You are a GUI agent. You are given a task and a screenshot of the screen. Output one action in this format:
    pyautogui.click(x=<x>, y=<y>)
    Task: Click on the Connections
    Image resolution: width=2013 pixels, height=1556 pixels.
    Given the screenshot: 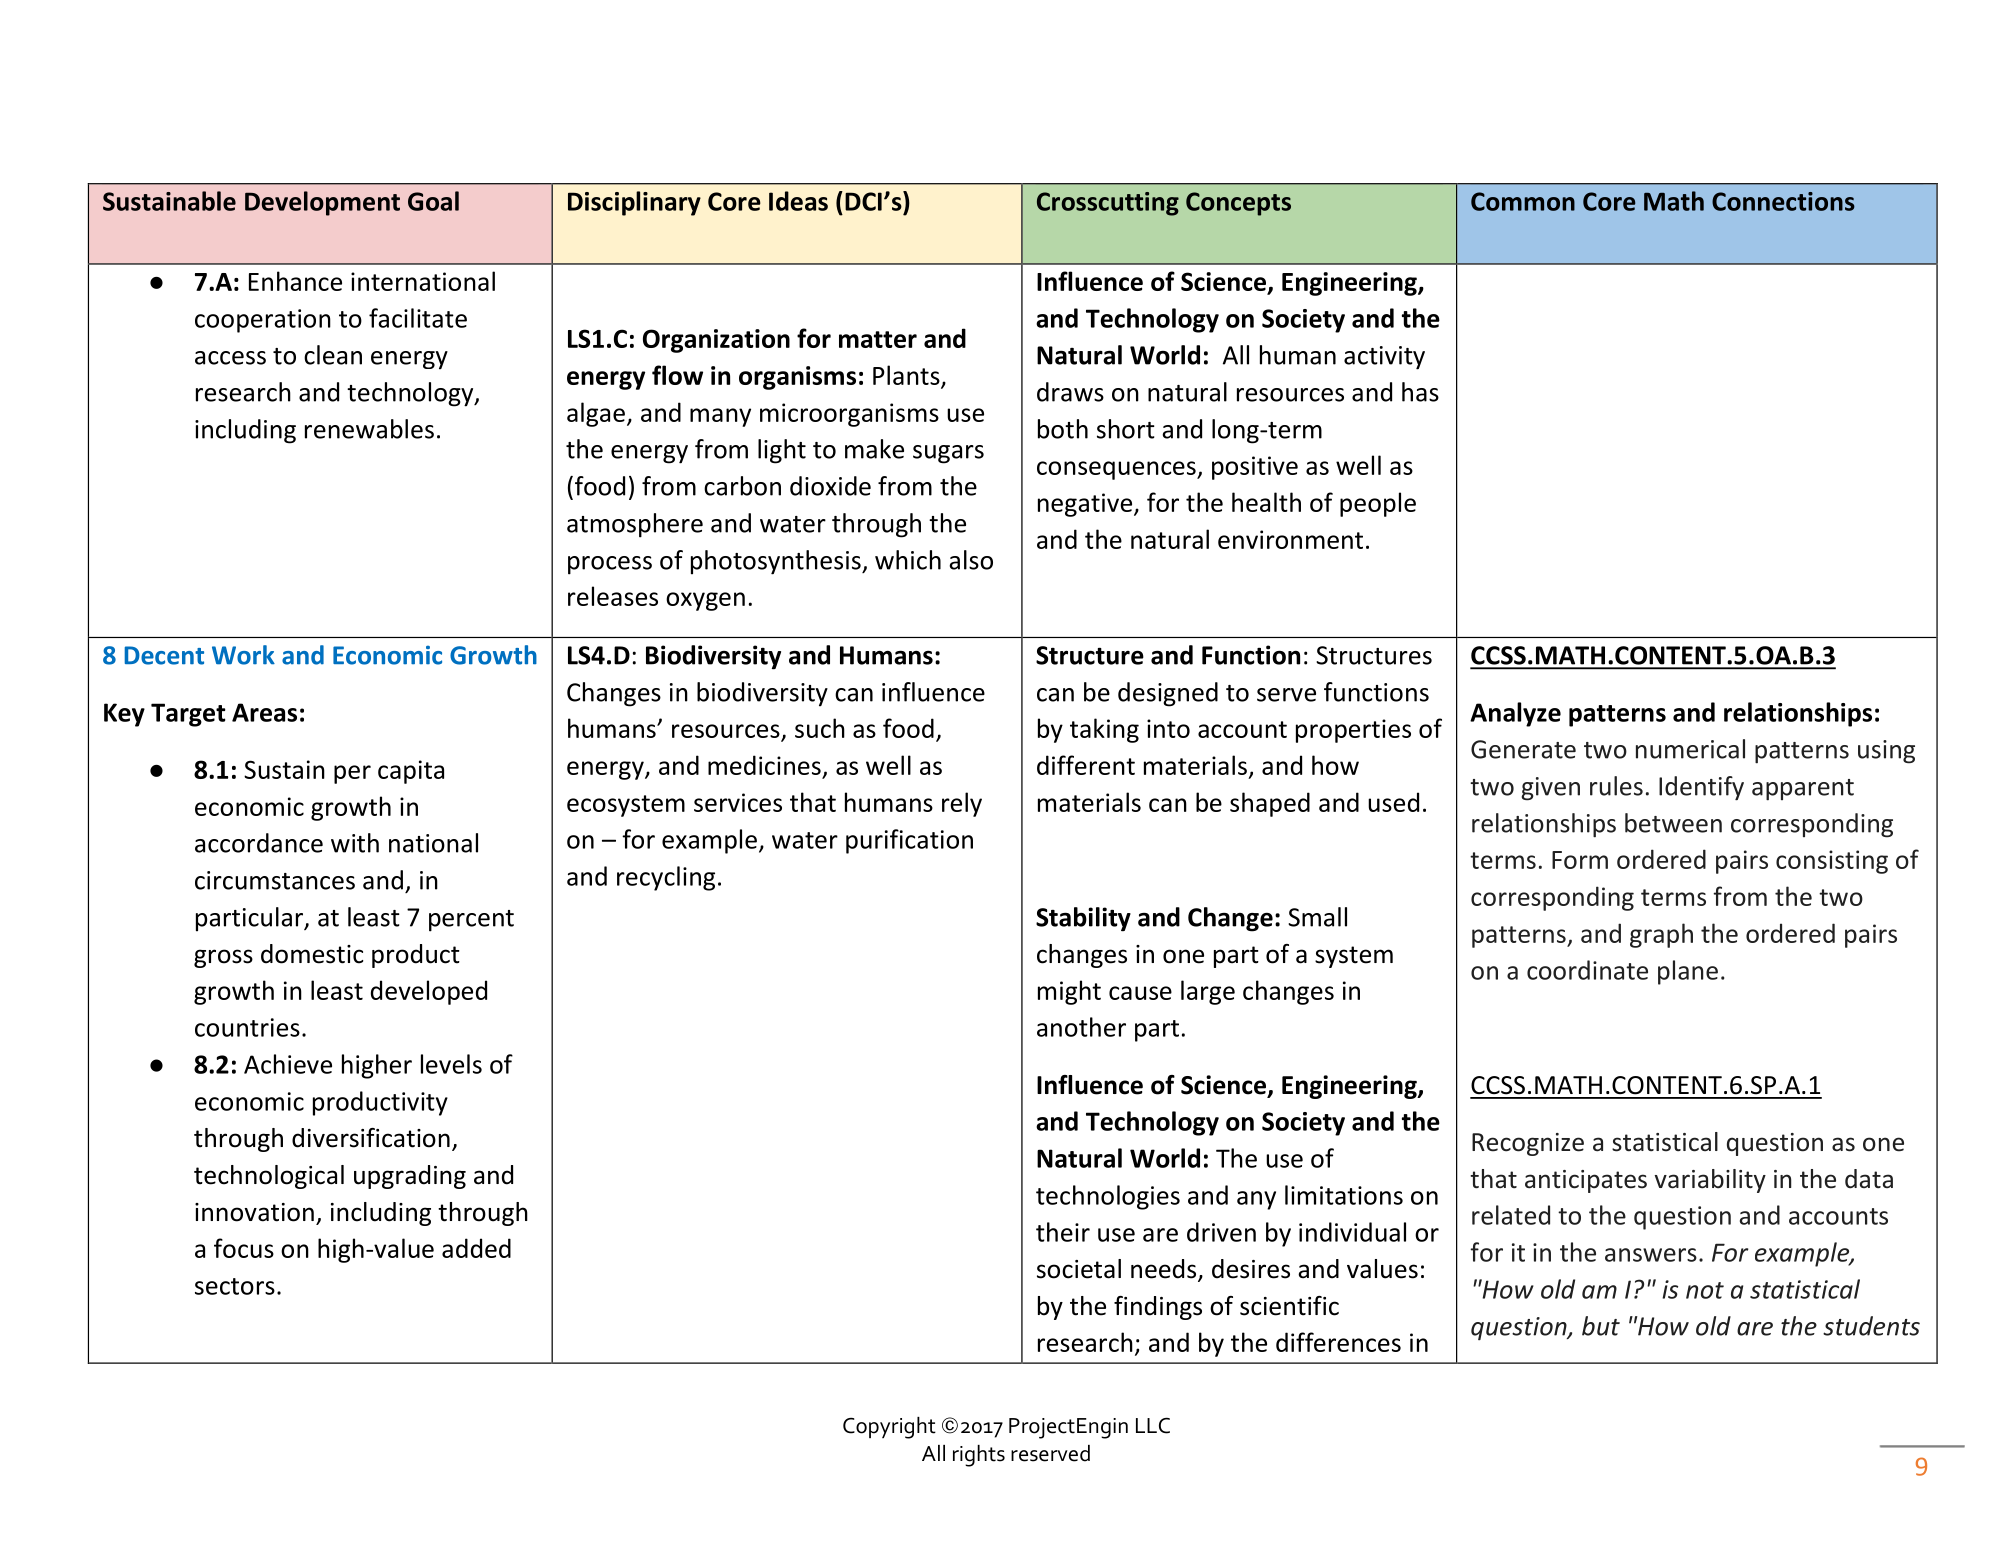 What is the action you would take?
    pyautogui.click(x=1783, y=201)
